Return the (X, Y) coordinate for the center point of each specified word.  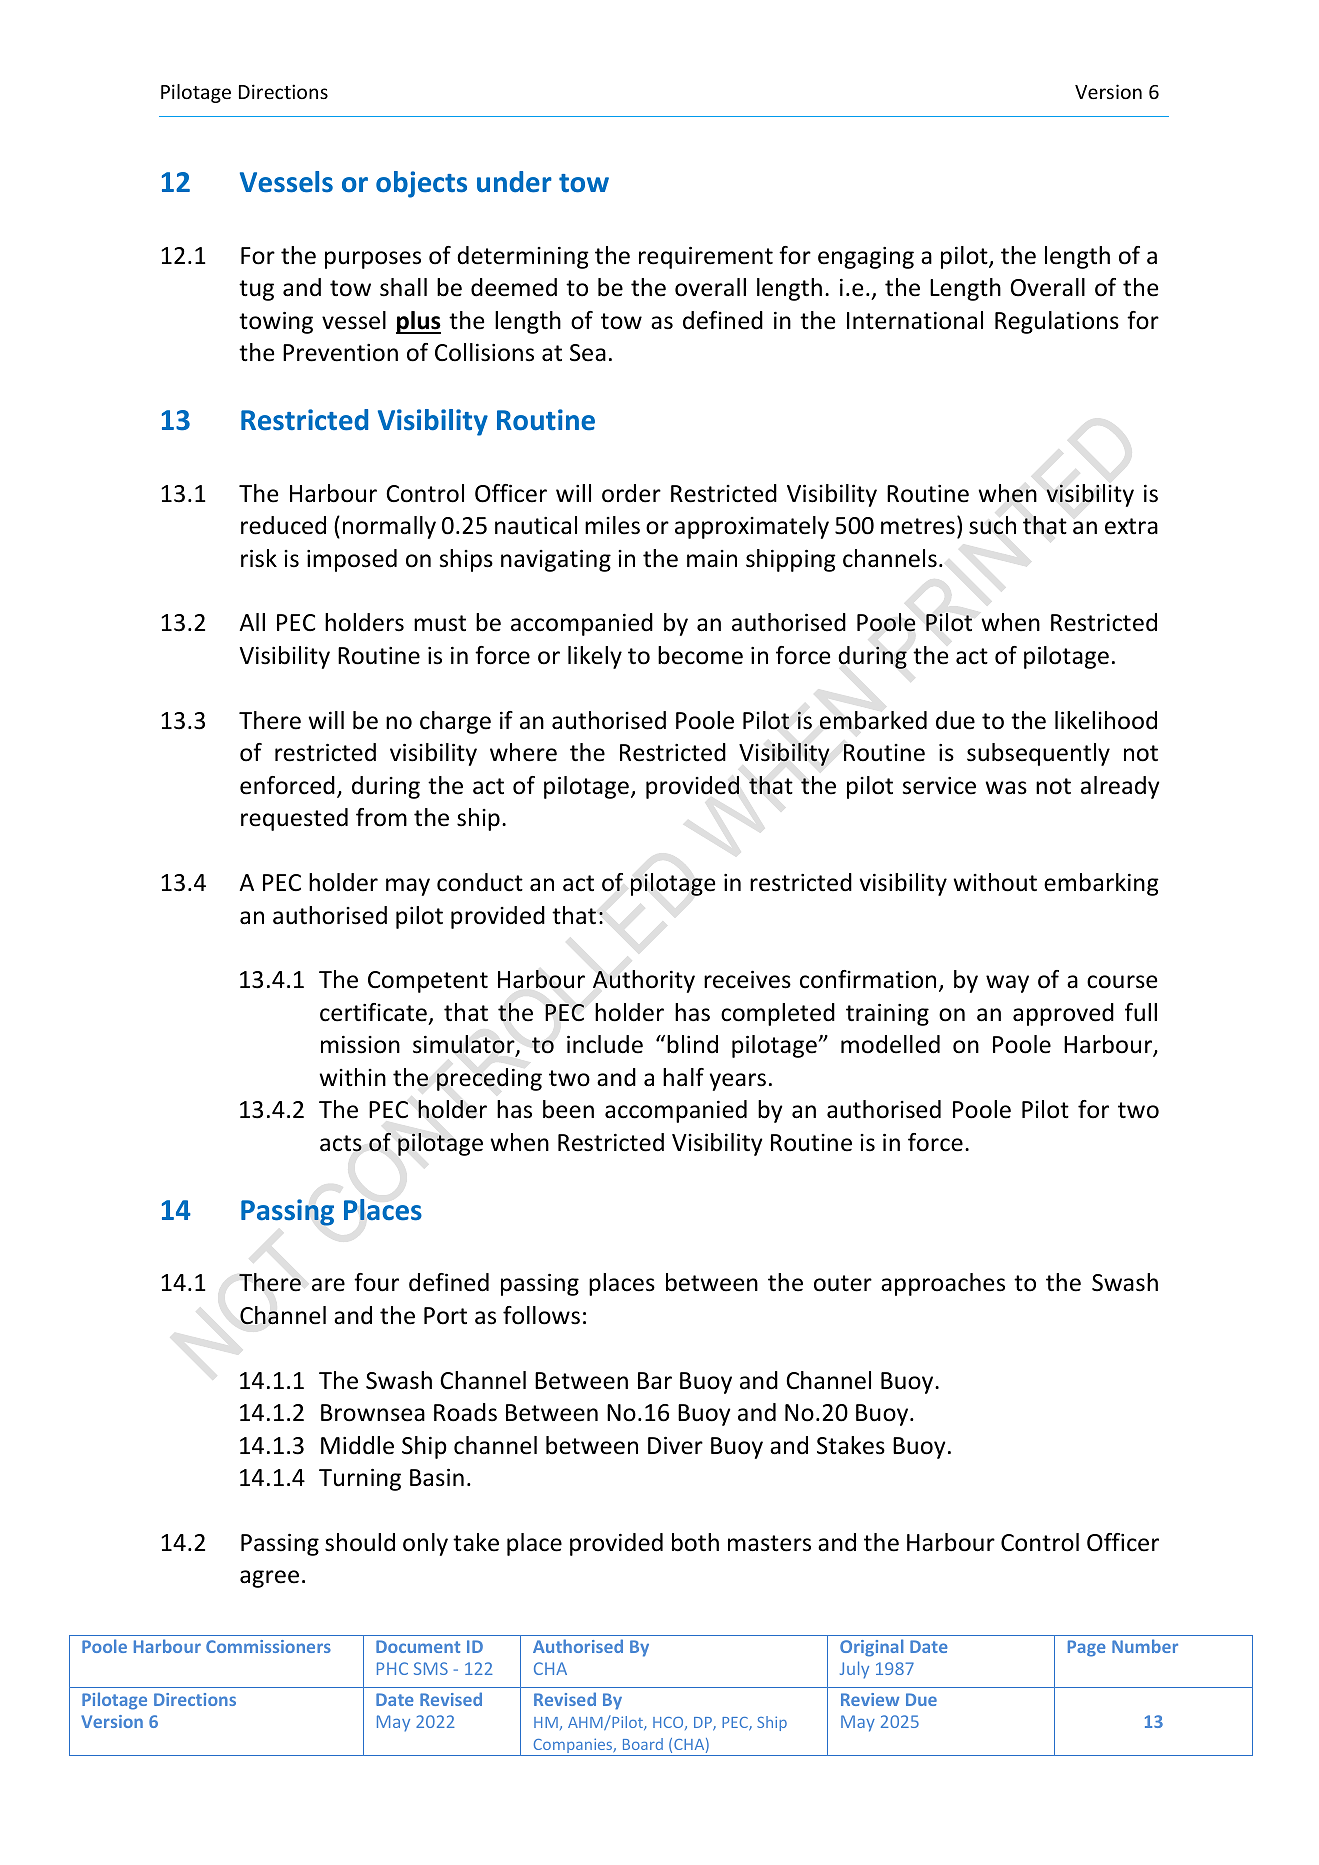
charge (455, 722)
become (700, 655)
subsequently (1038, 754)
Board (643, 1744)
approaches (943, 1284)
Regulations (1057, 322)
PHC (392, 1668)
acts (341, 1143)
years (738, 1082)
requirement (706, 257)
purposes (373, 260)
